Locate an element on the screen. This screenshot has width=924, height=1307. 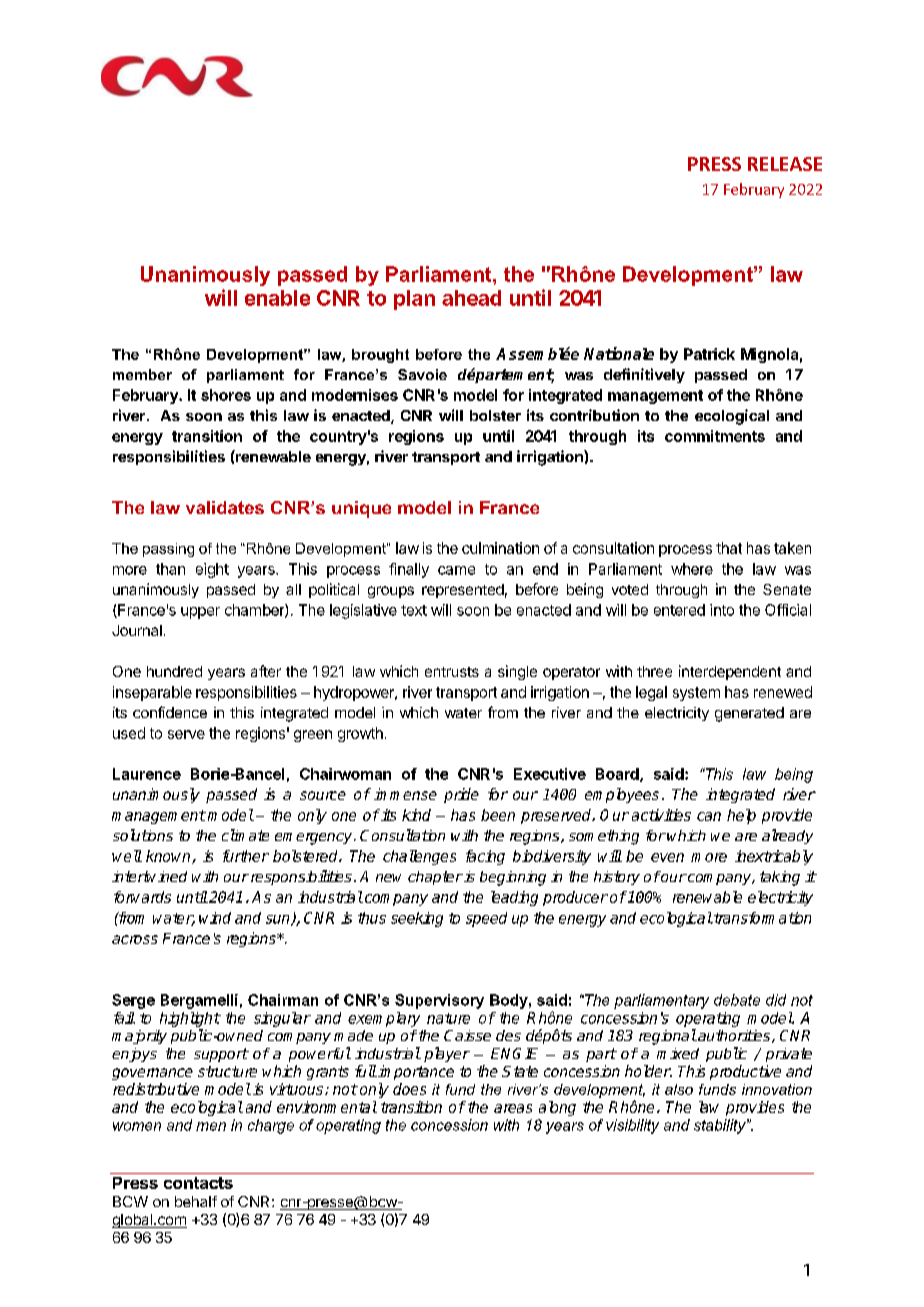
represented is located at coordinates (463, 591).
